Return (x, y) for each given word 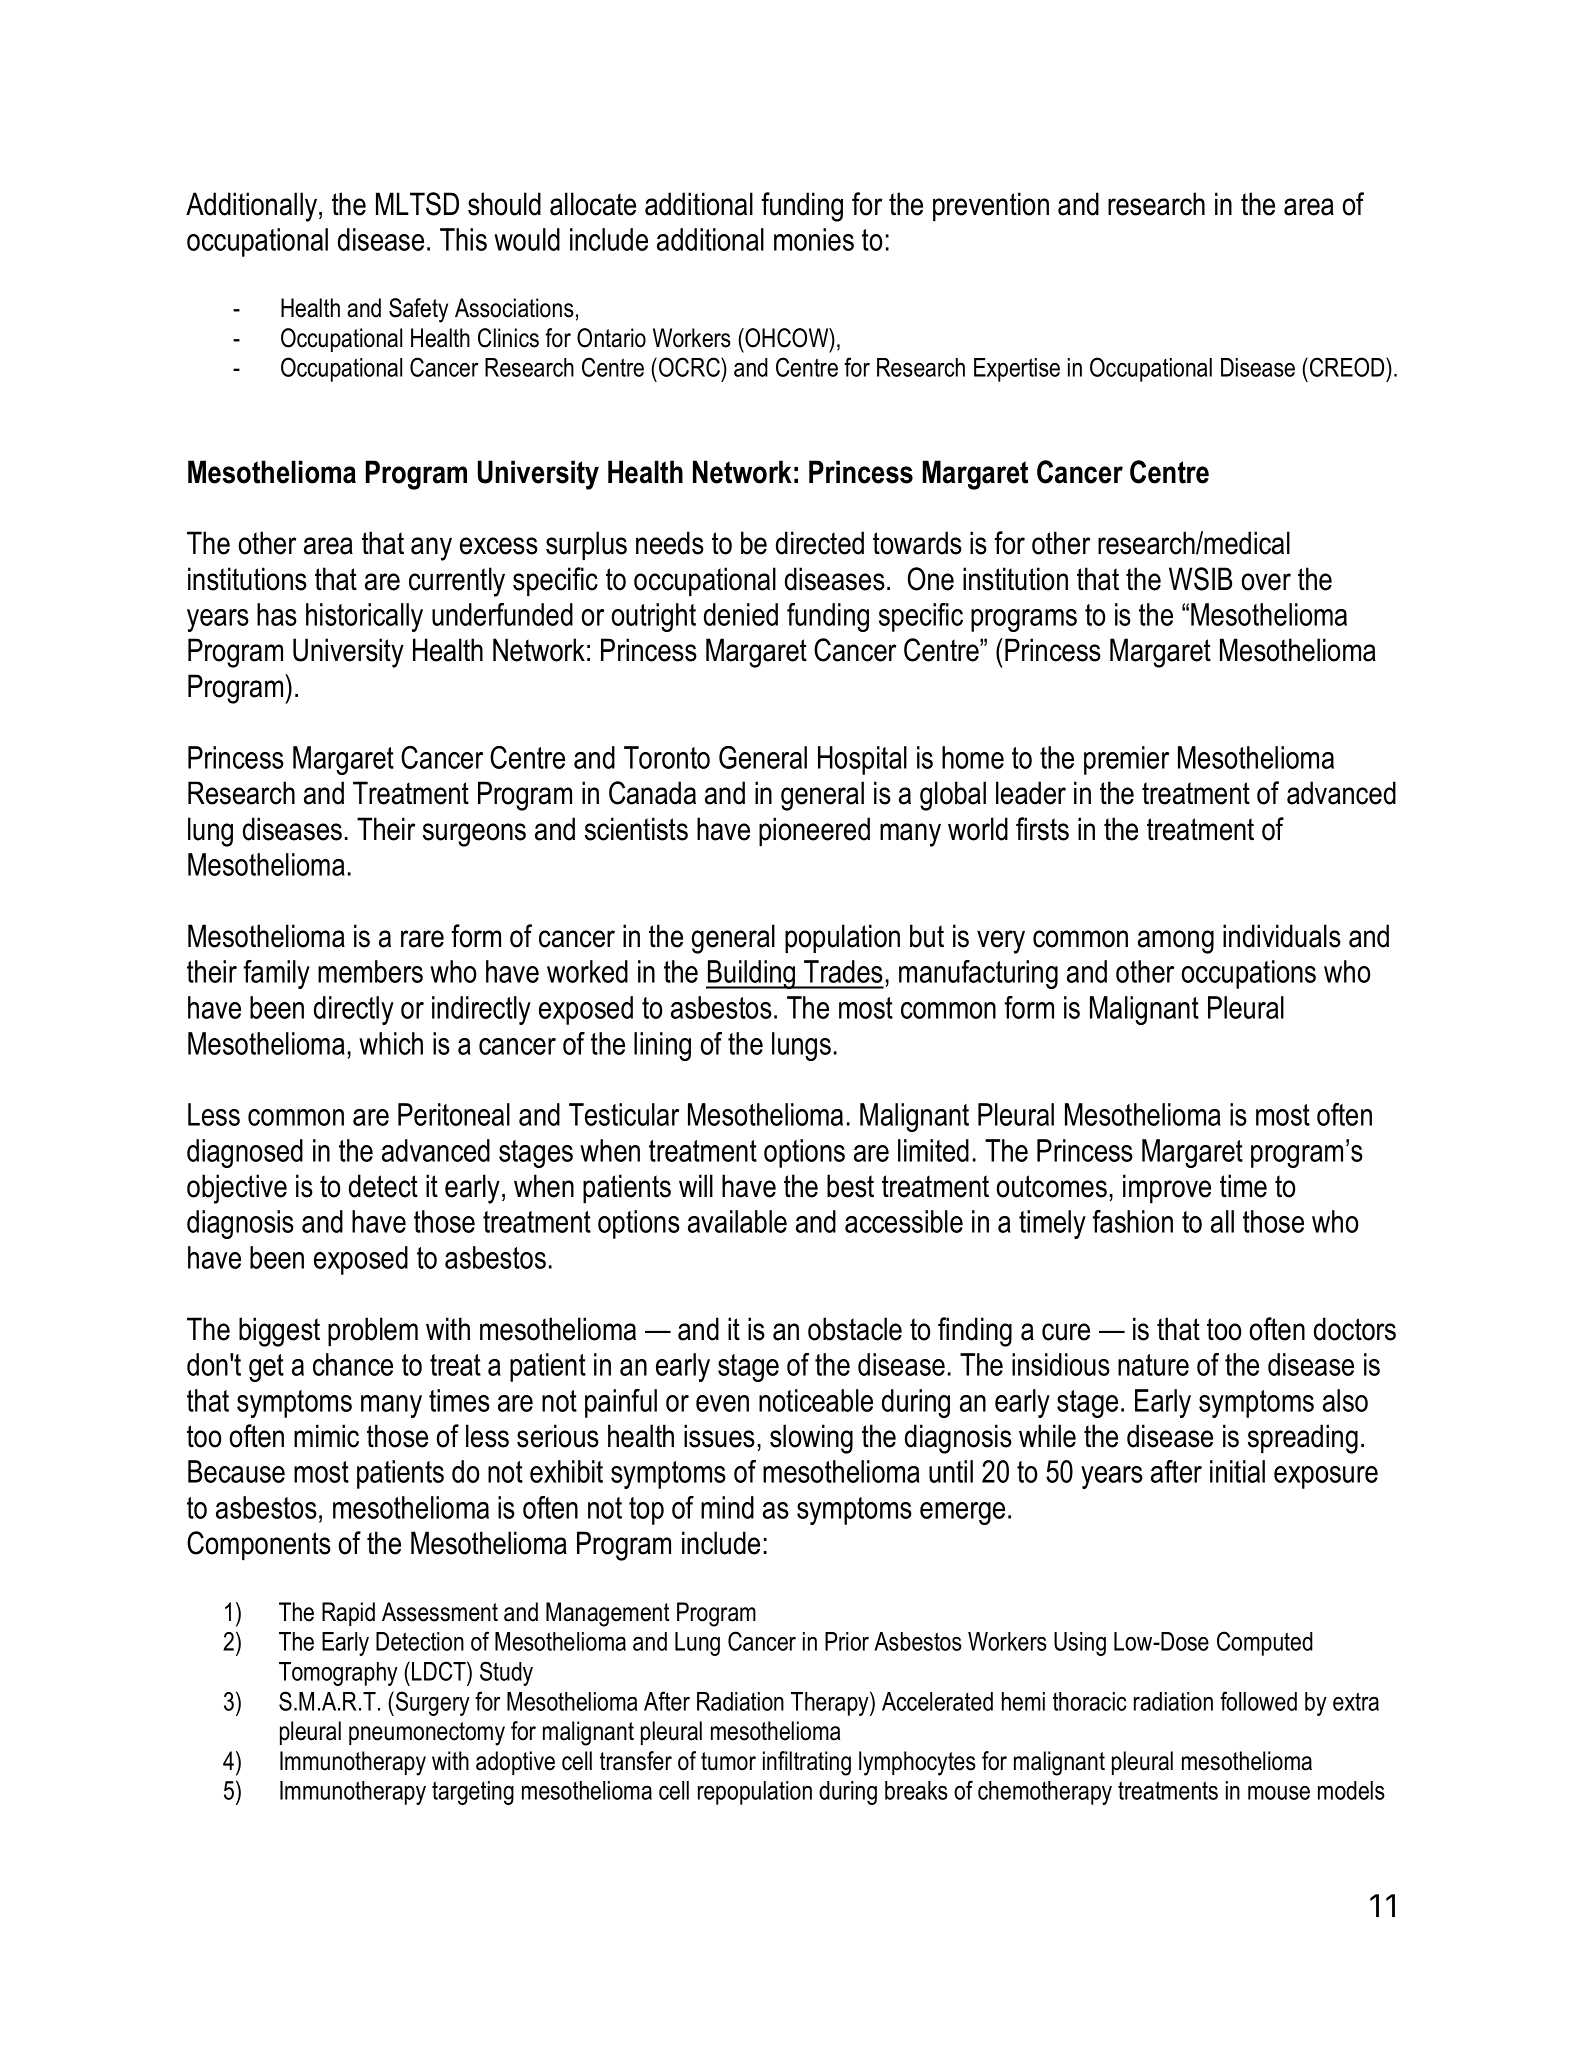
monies (814, 239)
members (370, 971)
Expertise (1017, 370)
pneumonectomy (427, 1734)
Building (752, 974)
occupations (1249, 974)
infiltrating (807, 1763)
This (463, 239)
